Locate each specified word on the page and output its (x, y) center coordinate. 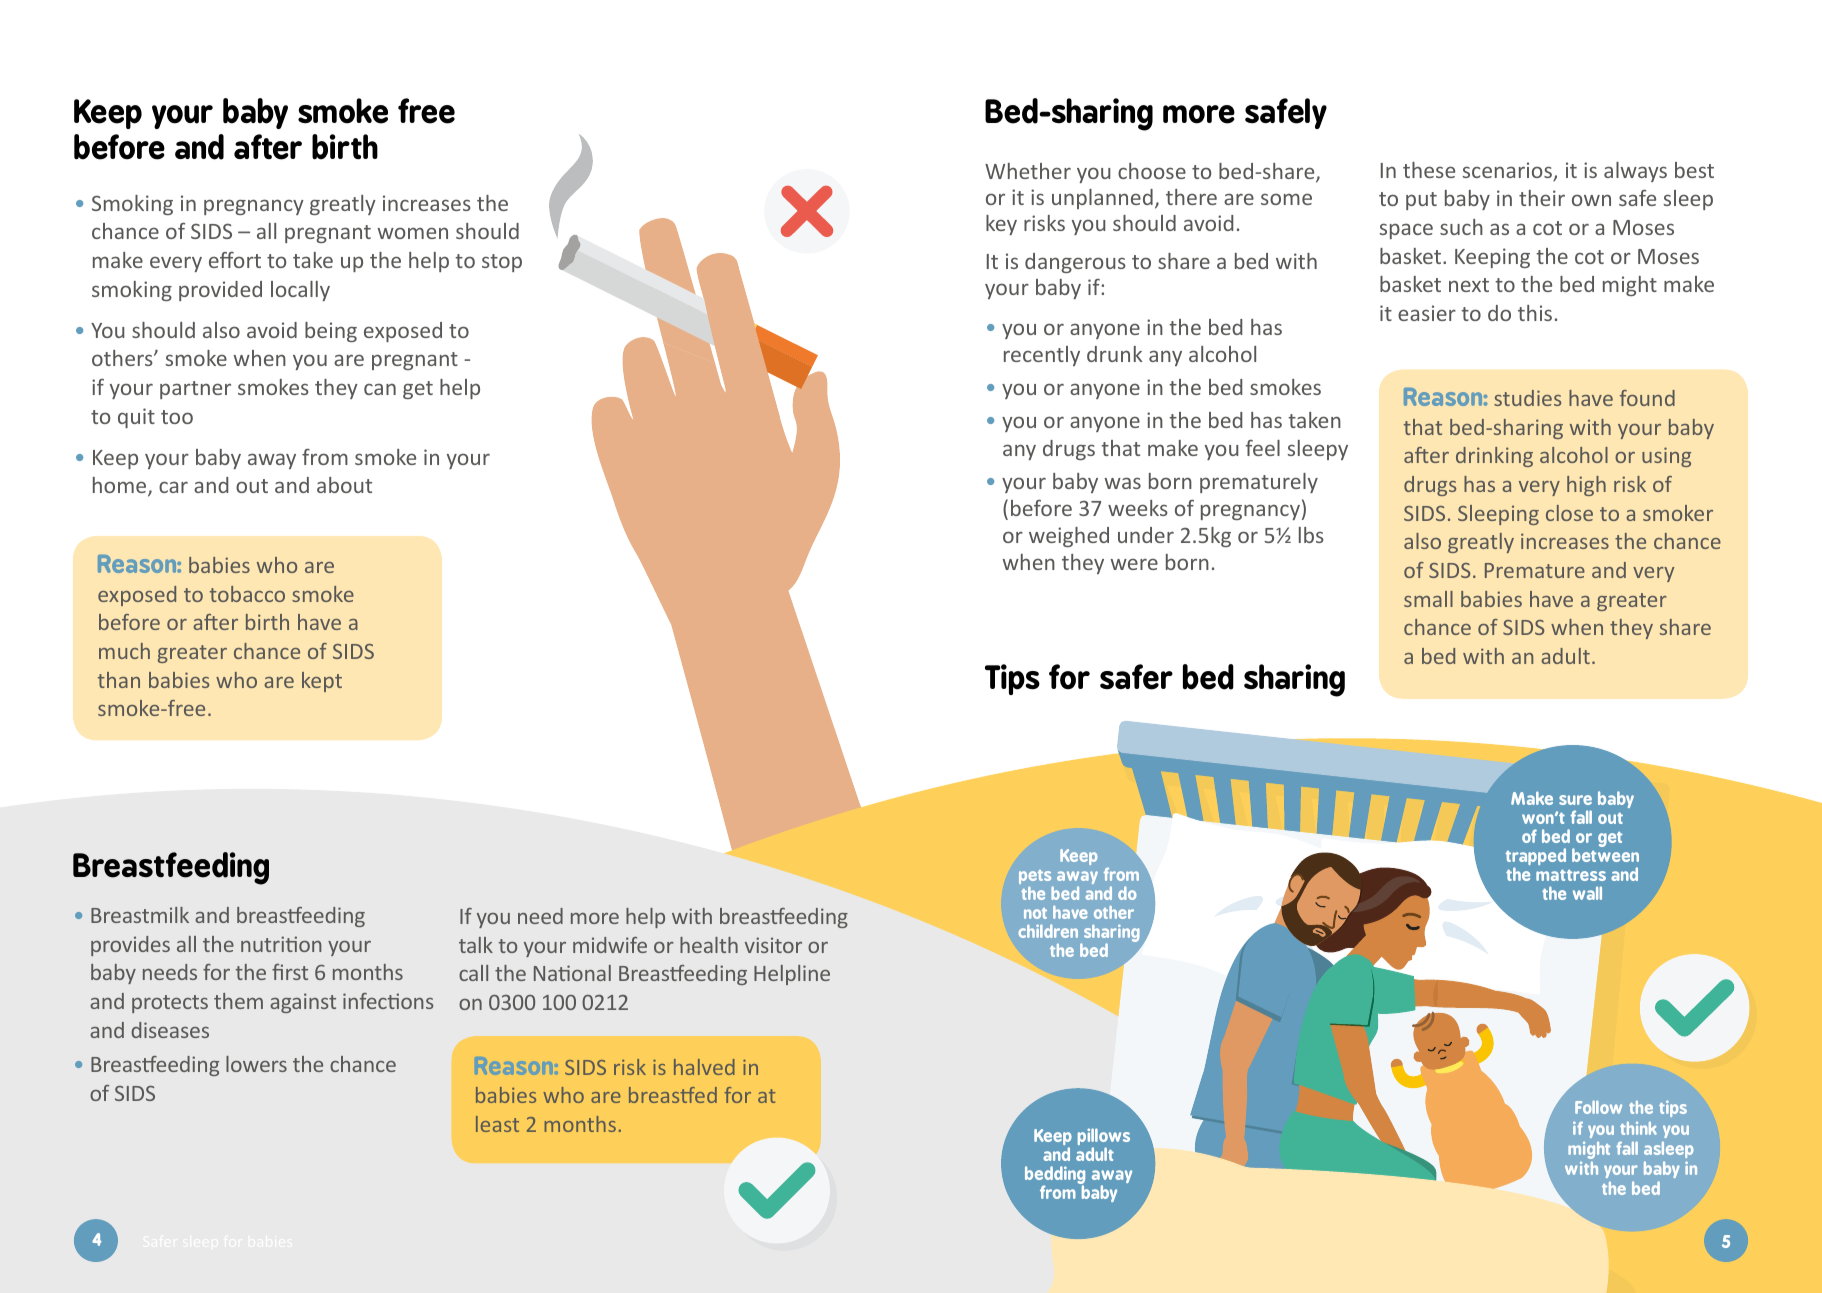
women (412, 233)
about (344, 485)
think (1638, 1128)
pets (1036, 878)
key (1001, 225)
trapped (1536, 858)
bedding (1055, 1176)
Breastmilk (140, 915)
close (1569, 513)
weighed (1069, 537)
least (497, 1124)
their (1542, 198)
